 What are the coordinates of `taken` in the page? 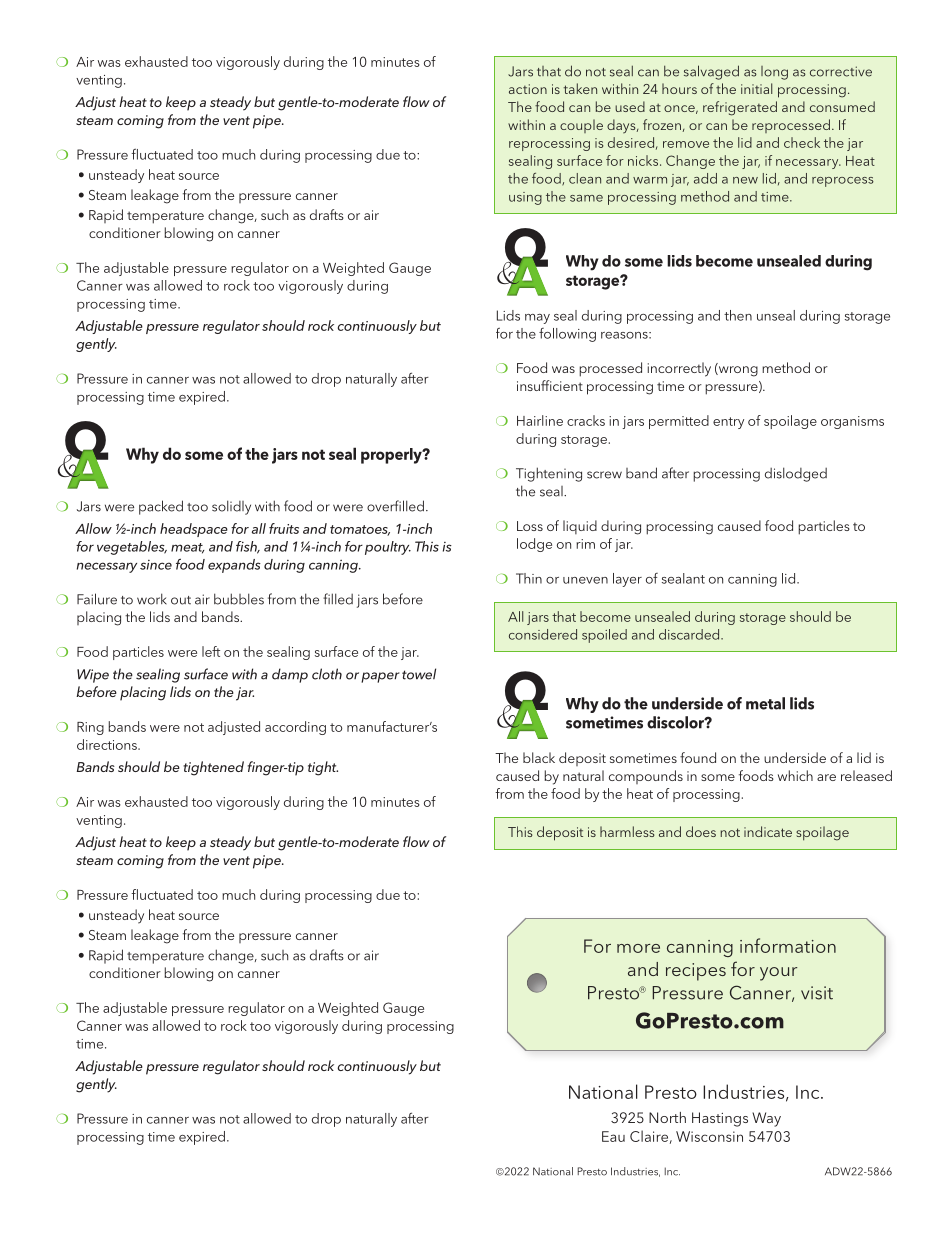 It's located at (580, 88).
